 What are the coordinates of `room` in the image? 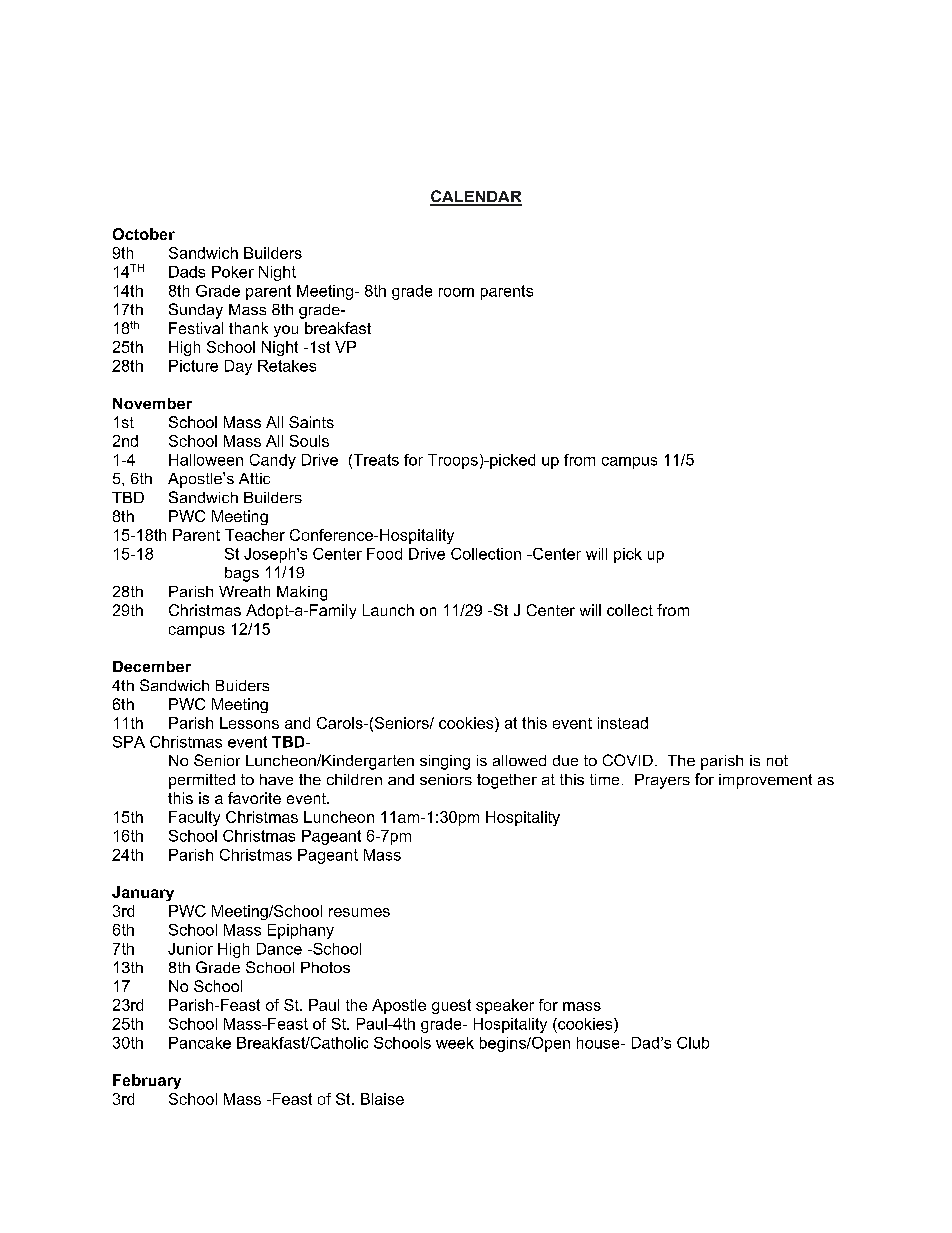 It's located at (456, 292).
